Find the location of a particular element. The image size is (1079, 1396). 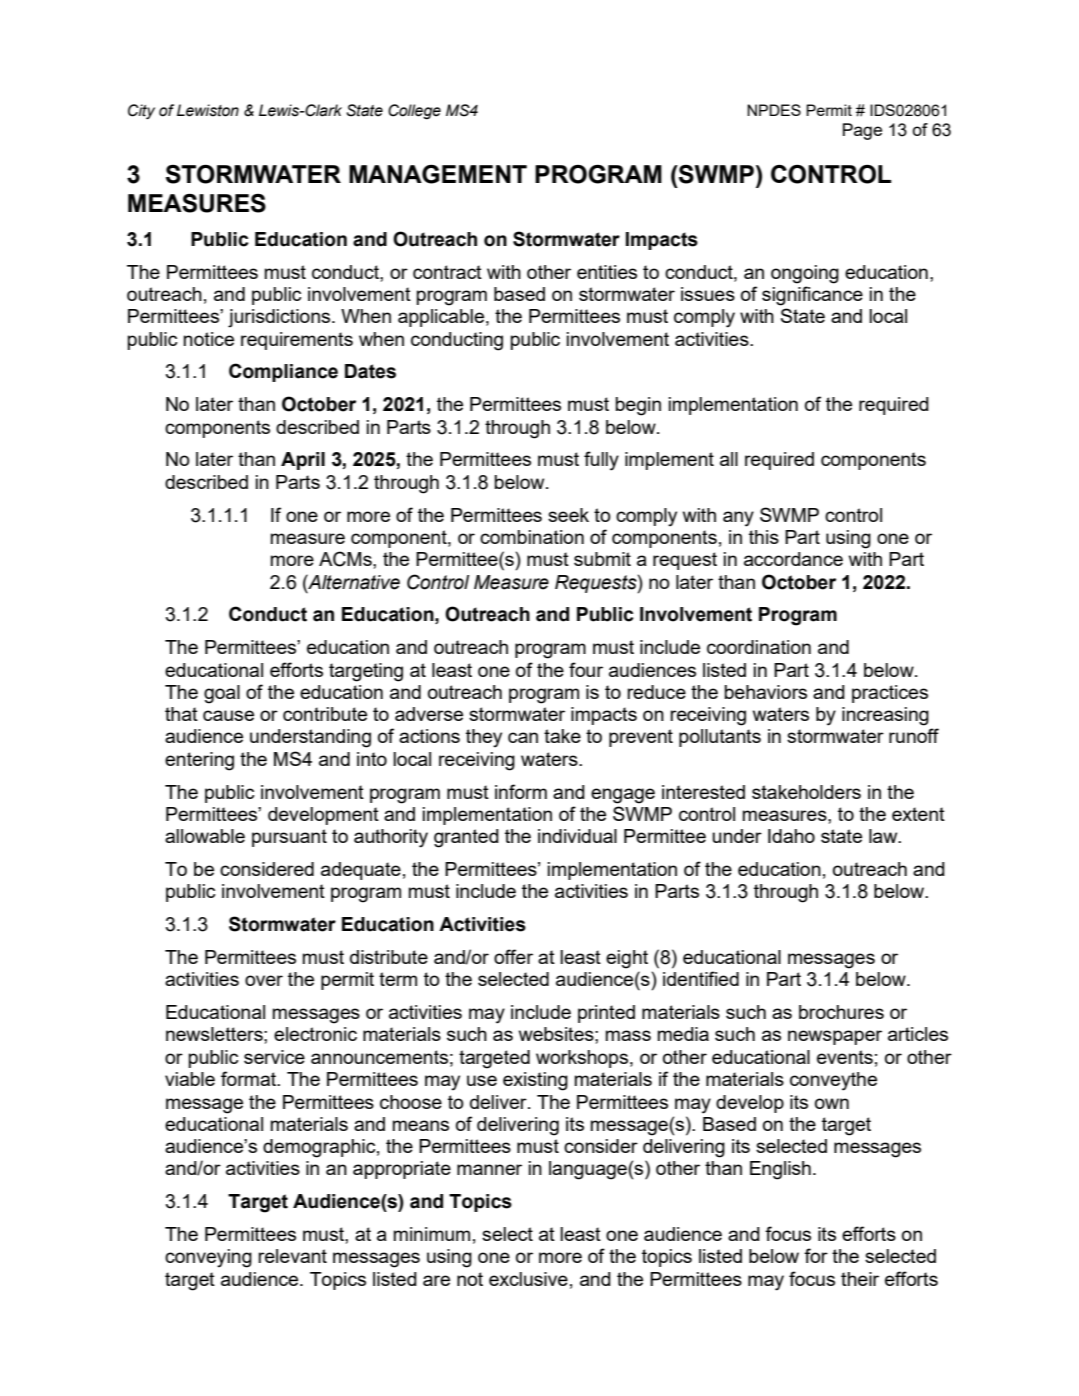

goal is located at coordinates (222, 694).
